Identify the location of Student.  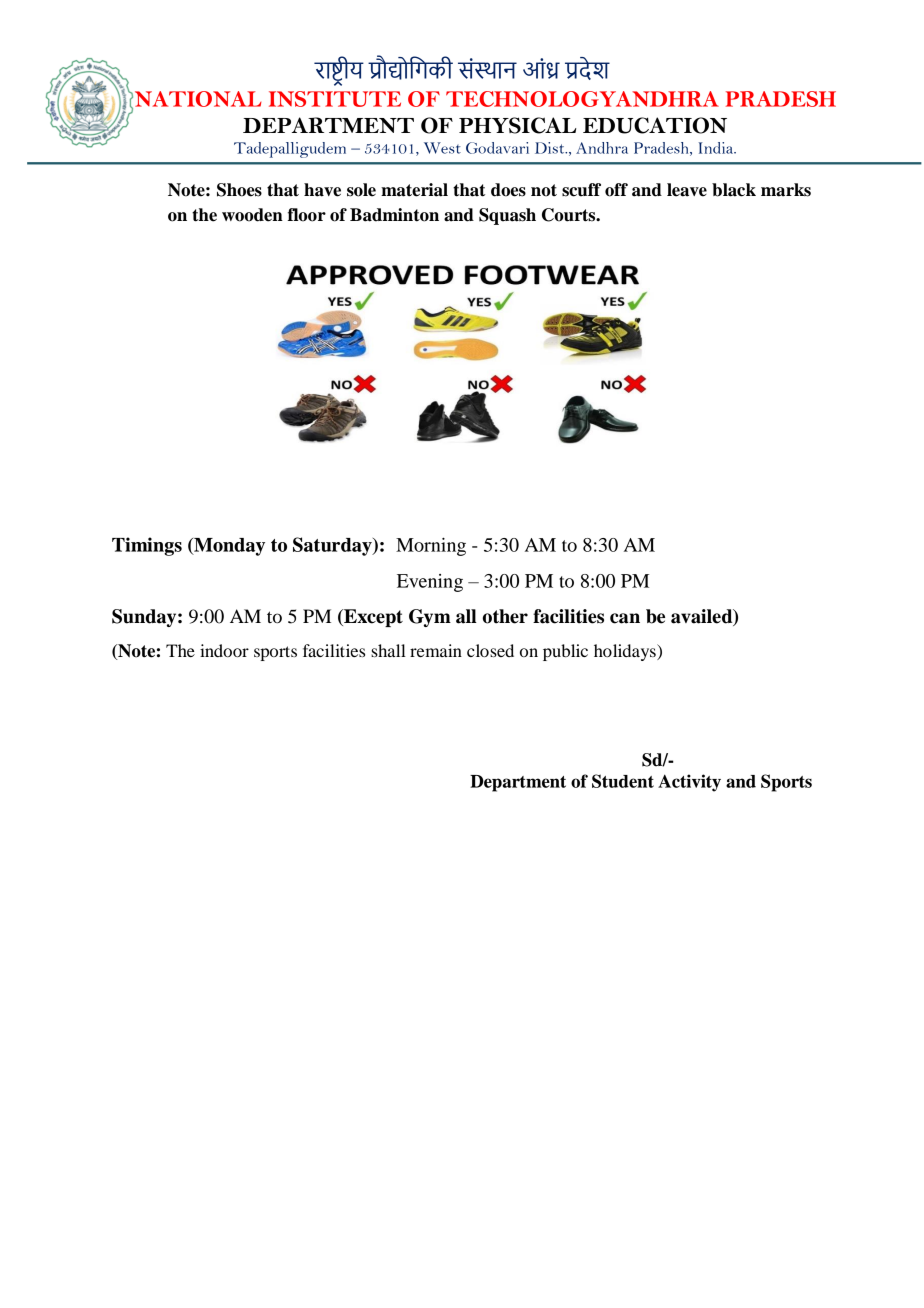
(623, 781).
